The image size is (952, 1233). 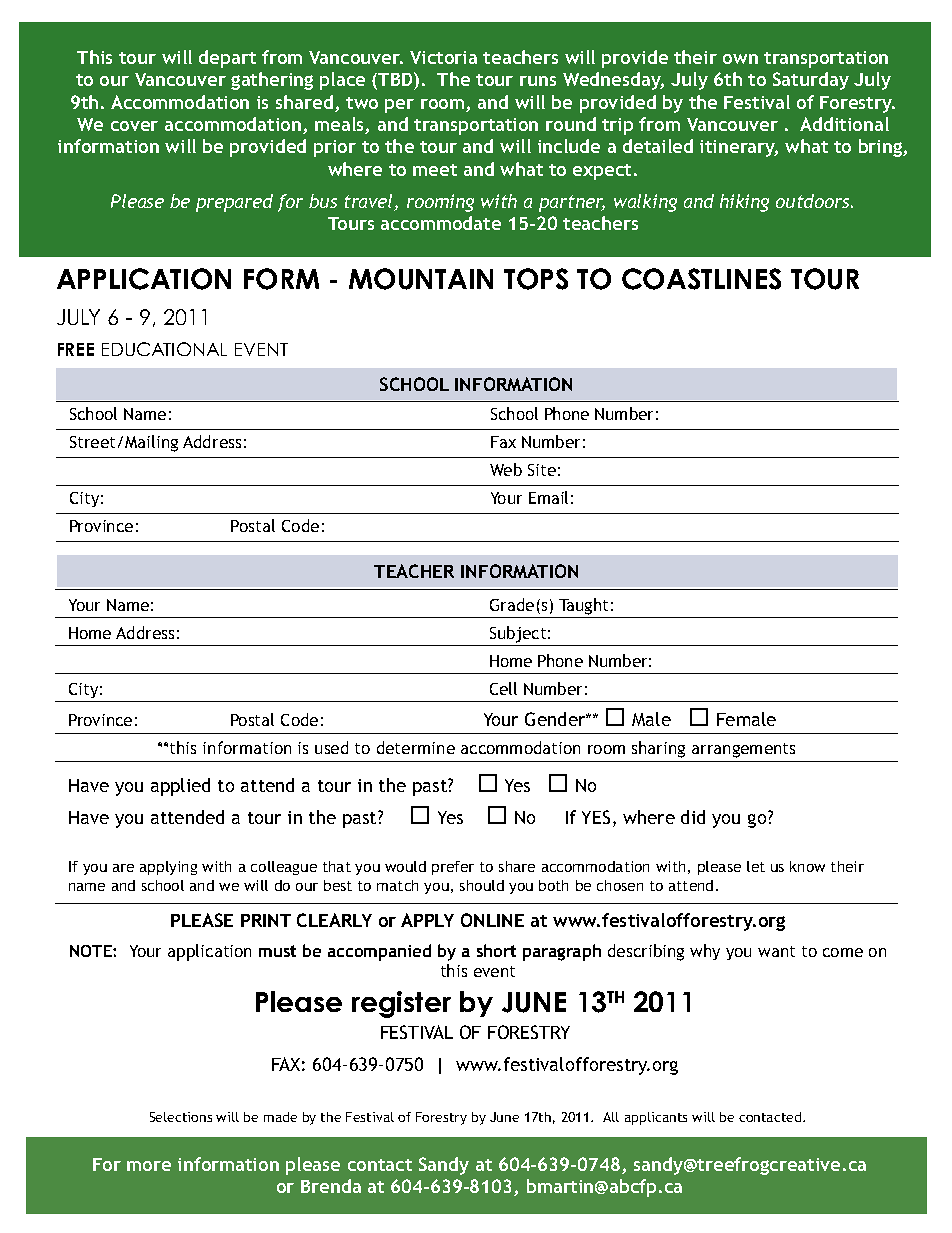 What do you see at coordinates (180, 787) in the screenshot?
I see `applied` at bounding box center [180, 787].
